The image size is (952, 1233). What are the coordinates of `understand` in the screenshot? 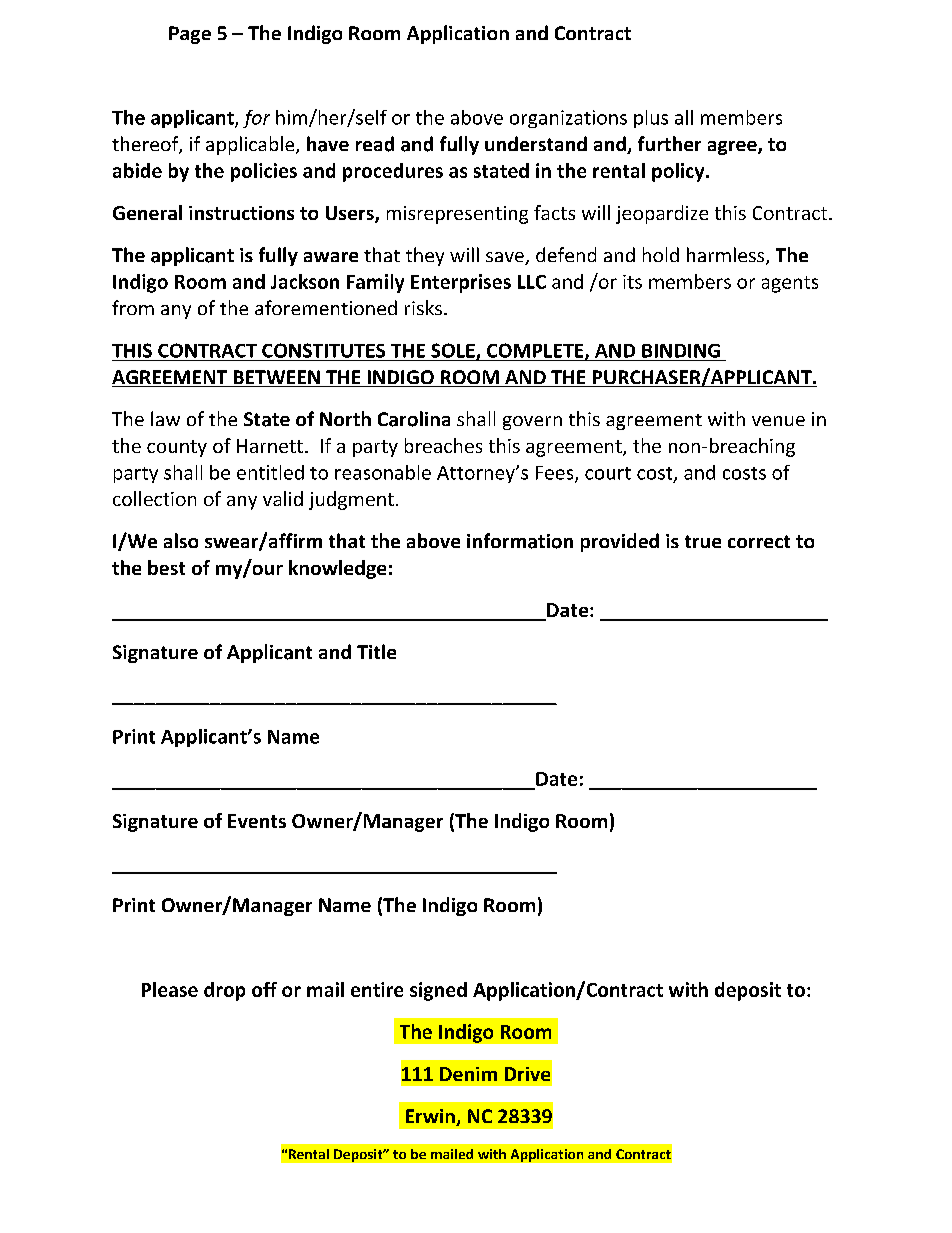 It's located at (536, 143).
